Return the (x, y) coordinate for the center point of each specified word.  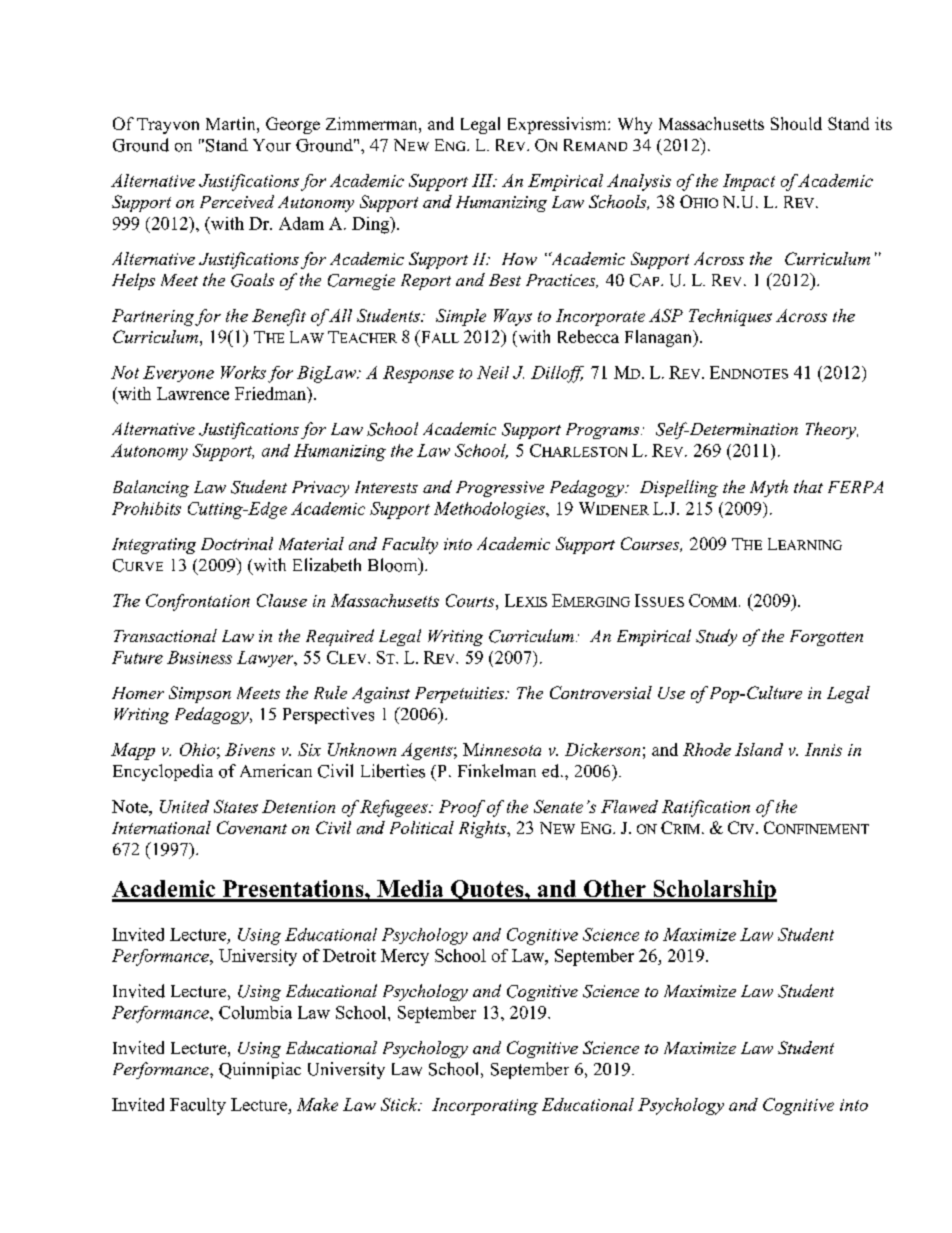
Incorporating (485, 1106)
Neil (493, 372)
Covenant (252, 827)
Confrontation (198, 602)
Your (272, 145)
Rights (483, 829)
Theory (832, 430)
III (483, 180)
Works (243, 372)
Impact (749, 182)
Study (716, 637)
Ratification (706, 808)
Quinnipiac (260, 1070)
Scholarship (714, 891)
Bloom (394, 565)
